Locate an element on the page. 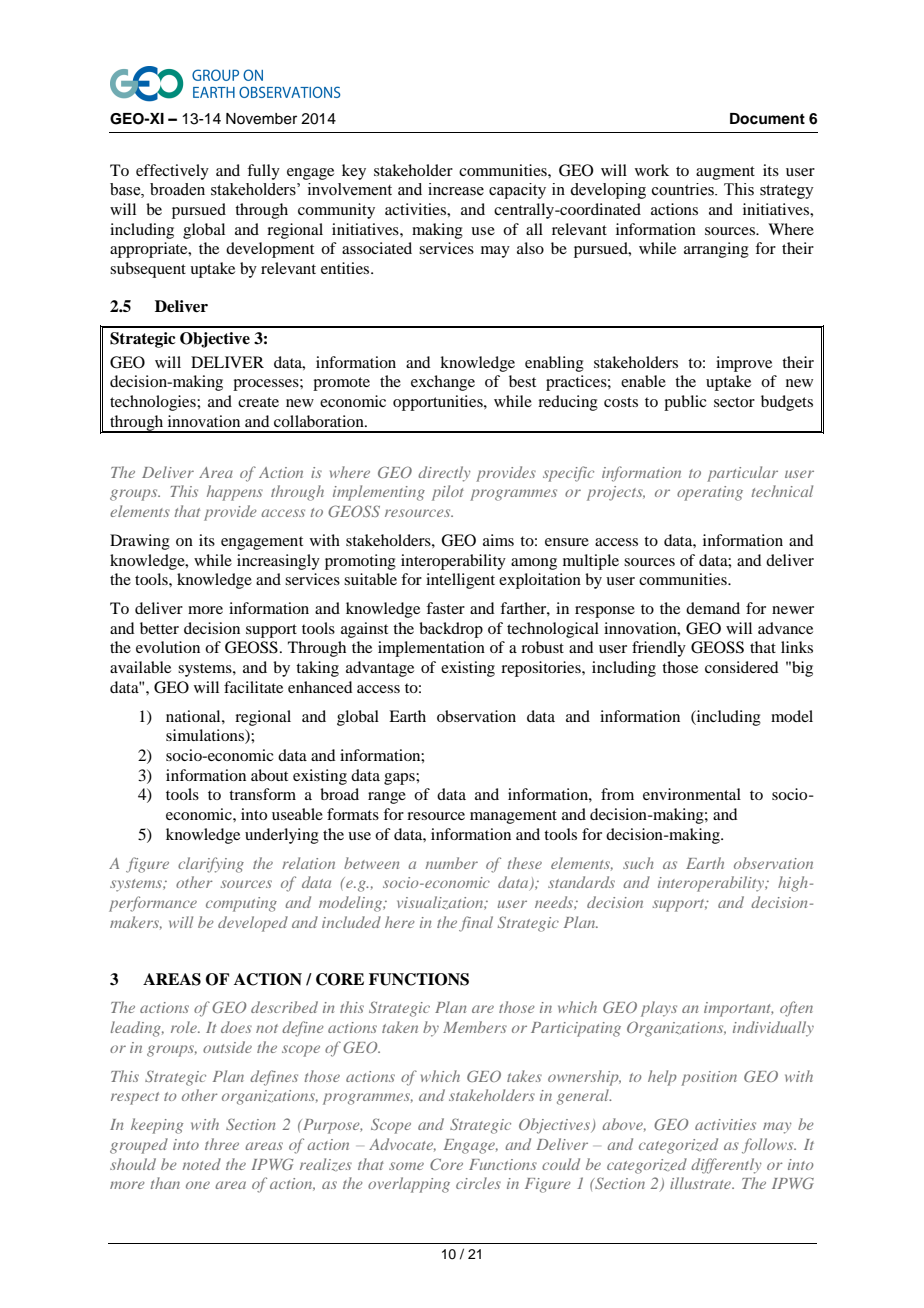 The width and height of the document is (924, 1308). evolution is located at coordinates (168, 647).
